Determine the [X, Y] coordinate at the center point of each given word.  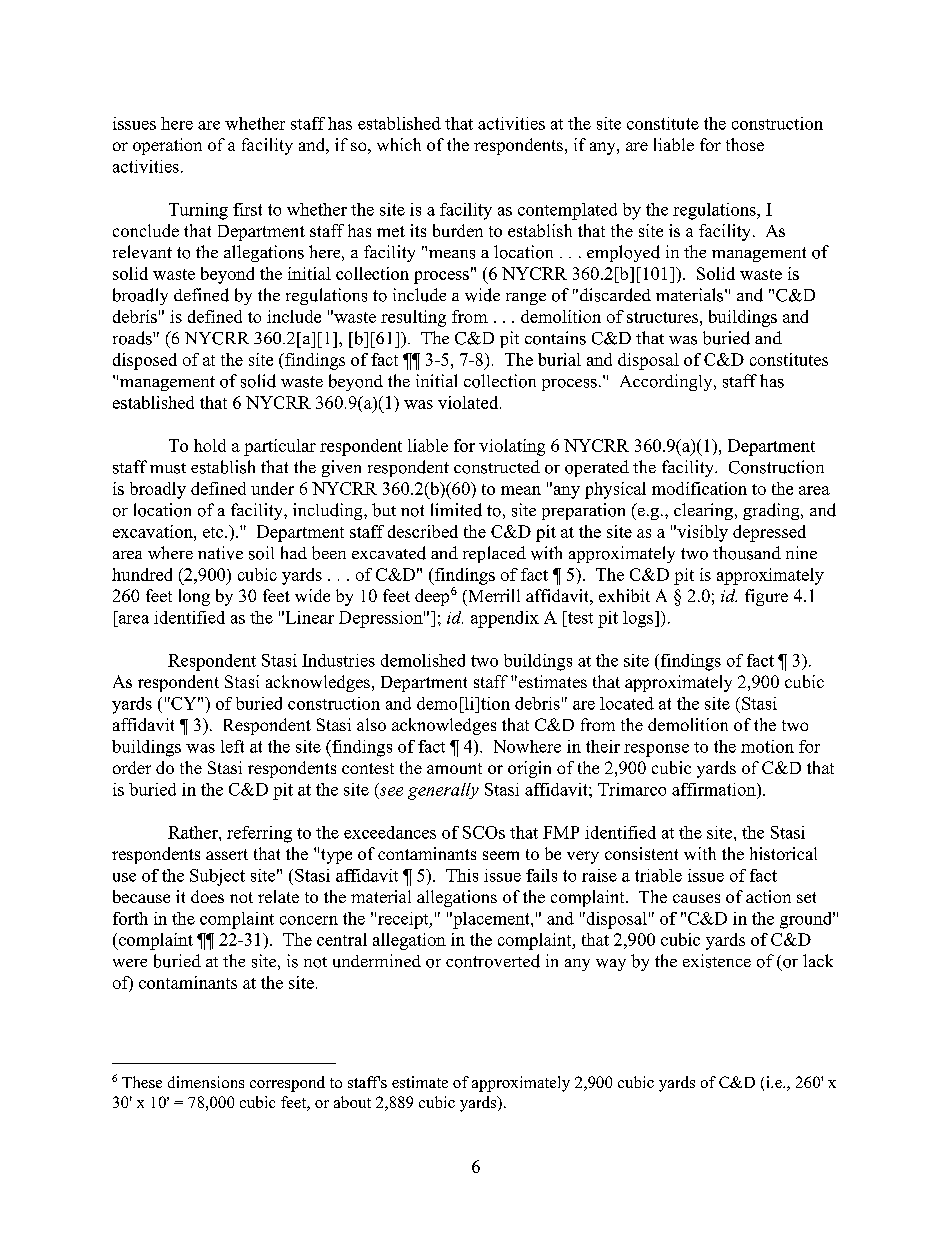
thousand [747, 553]
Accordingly [667, 382]
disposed [145, 361]
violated [469, 402]
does [207, 896]
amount [454, 768]
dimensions [206, 1082]
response [656, 750]
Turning [198, 211]
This [462, 875]
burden [458, 230]
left [232, 746]
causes [696, 898]
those [745, 144]
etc [214, 532]
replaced [494, 554]
